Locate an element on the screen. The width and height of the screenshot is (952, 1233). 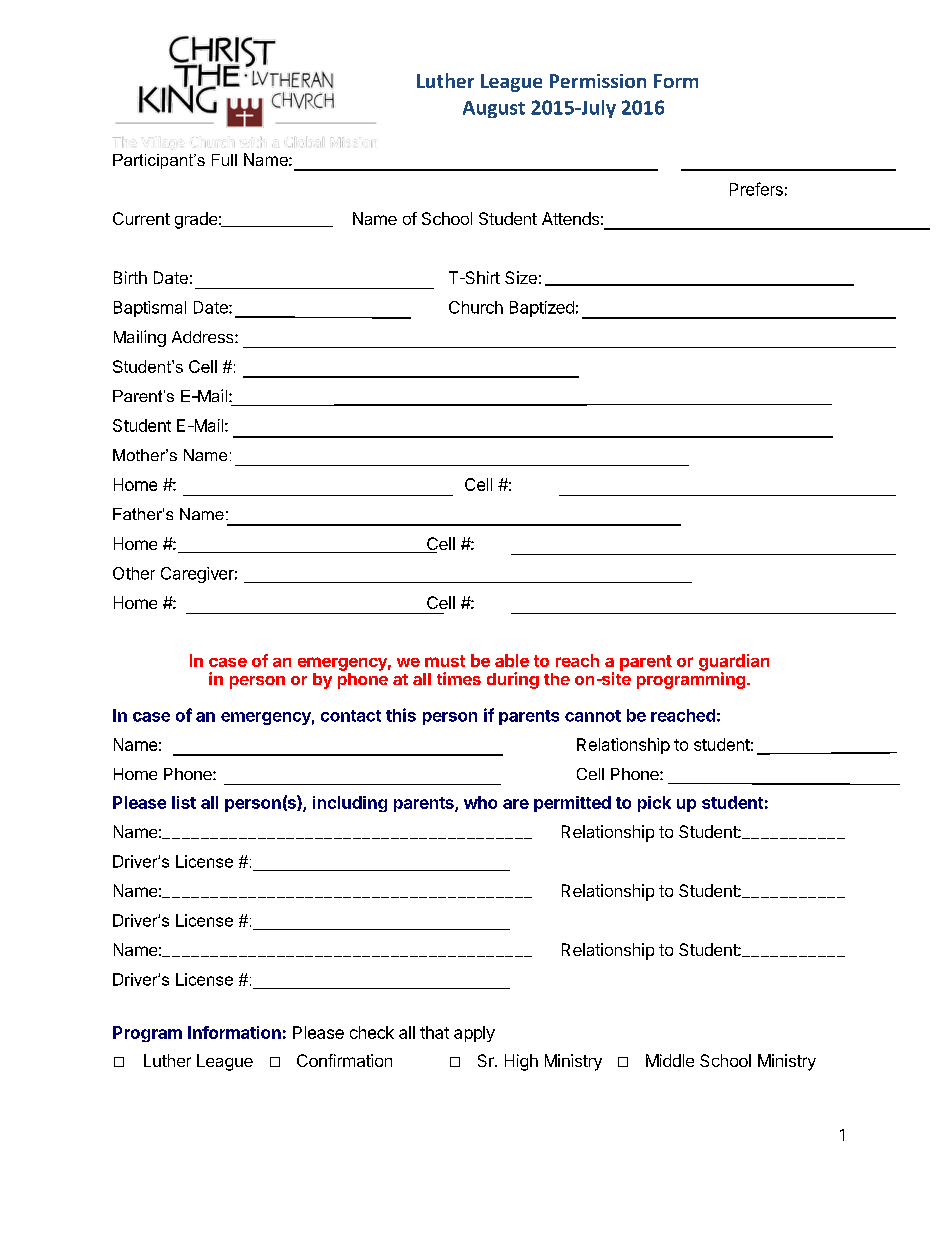
Confirmation is located at coordinates (344, 1060).
